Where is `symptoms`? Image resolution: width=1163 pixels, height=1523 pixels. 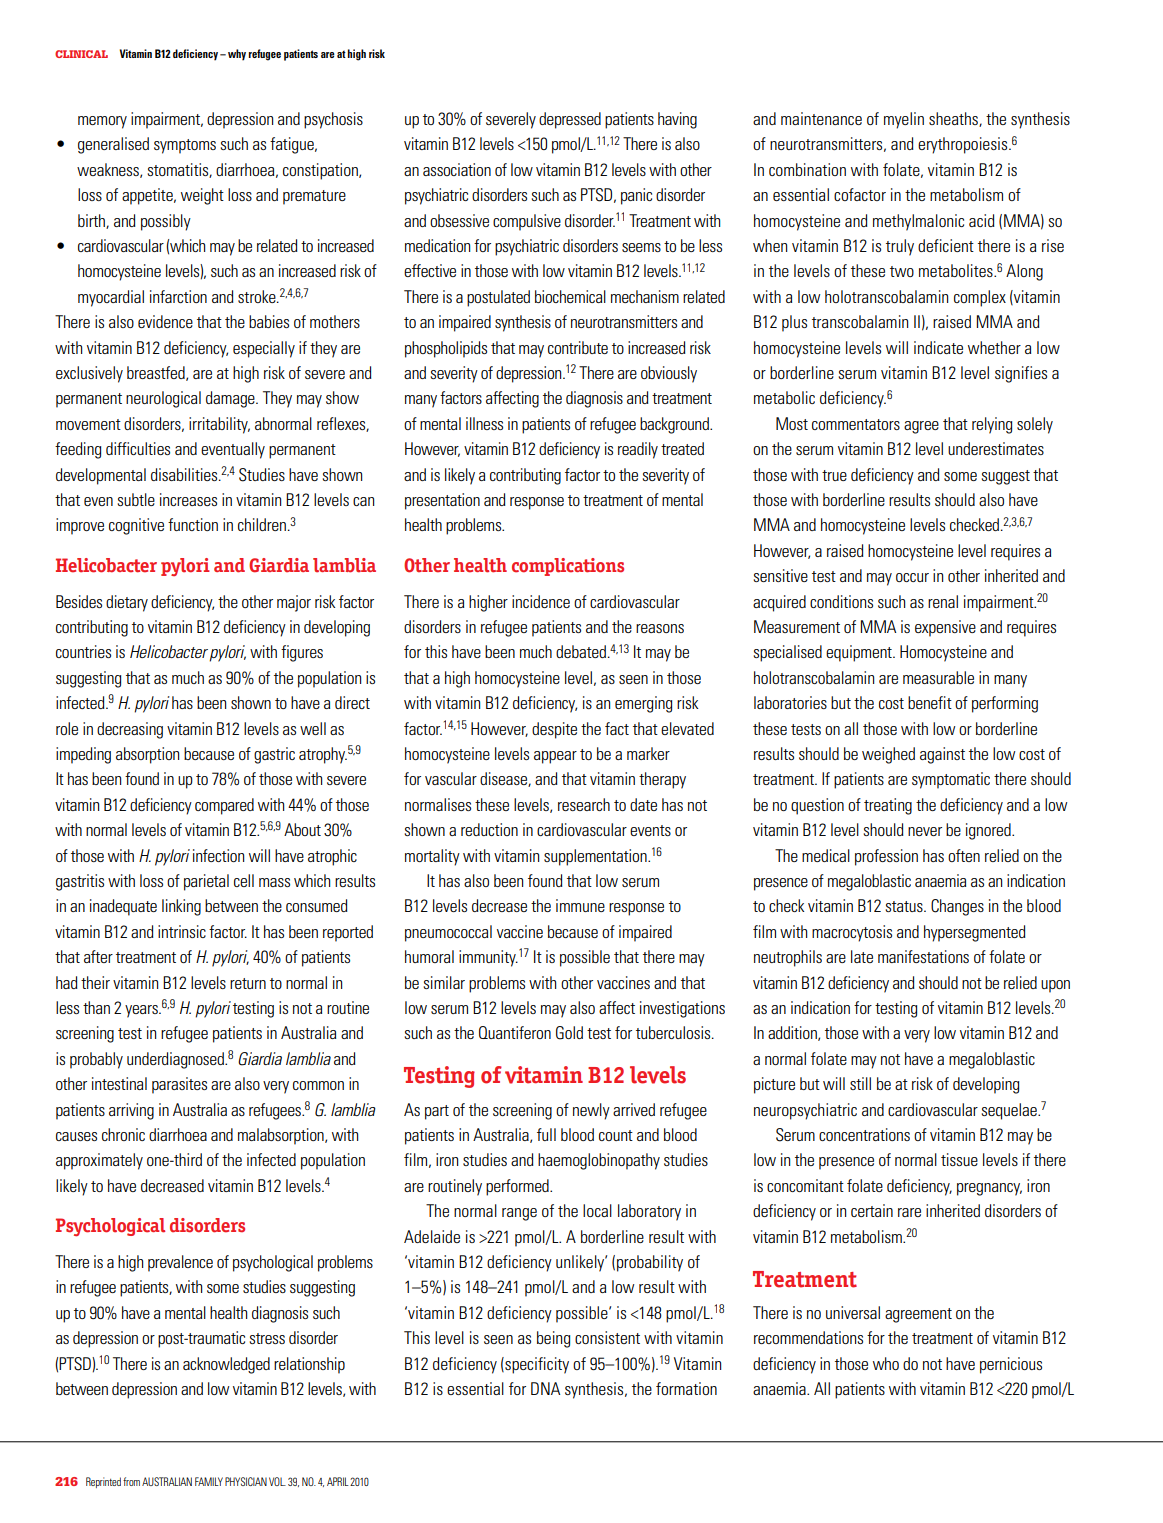 symptoms is located at coordinates (185, 146).
